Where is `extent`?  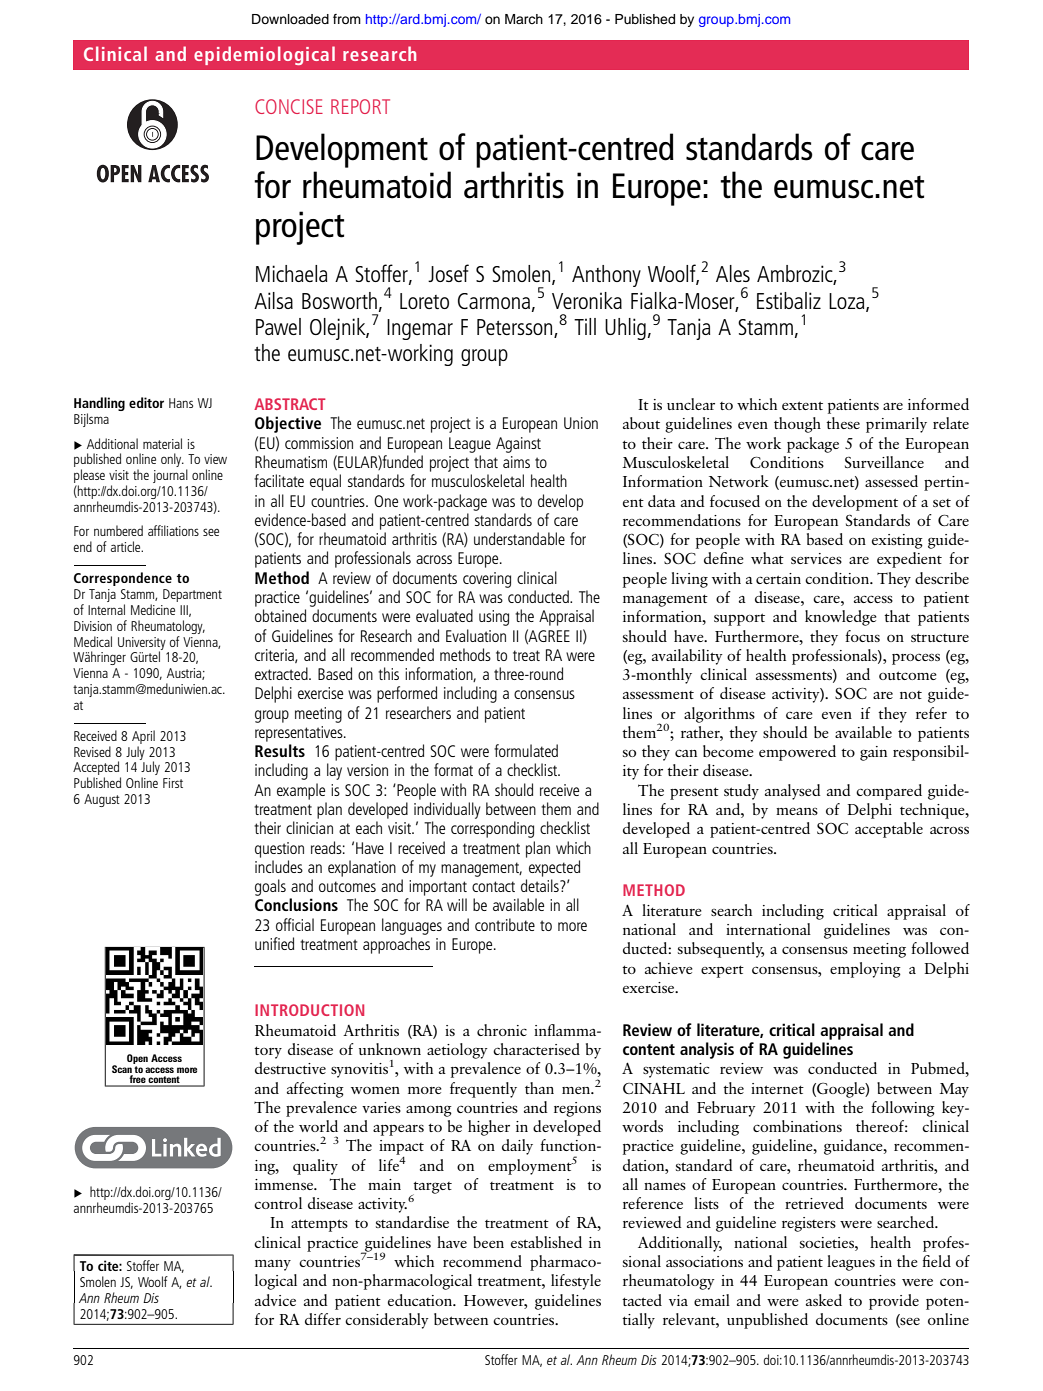 extent is located at coordinates (802, 405).
